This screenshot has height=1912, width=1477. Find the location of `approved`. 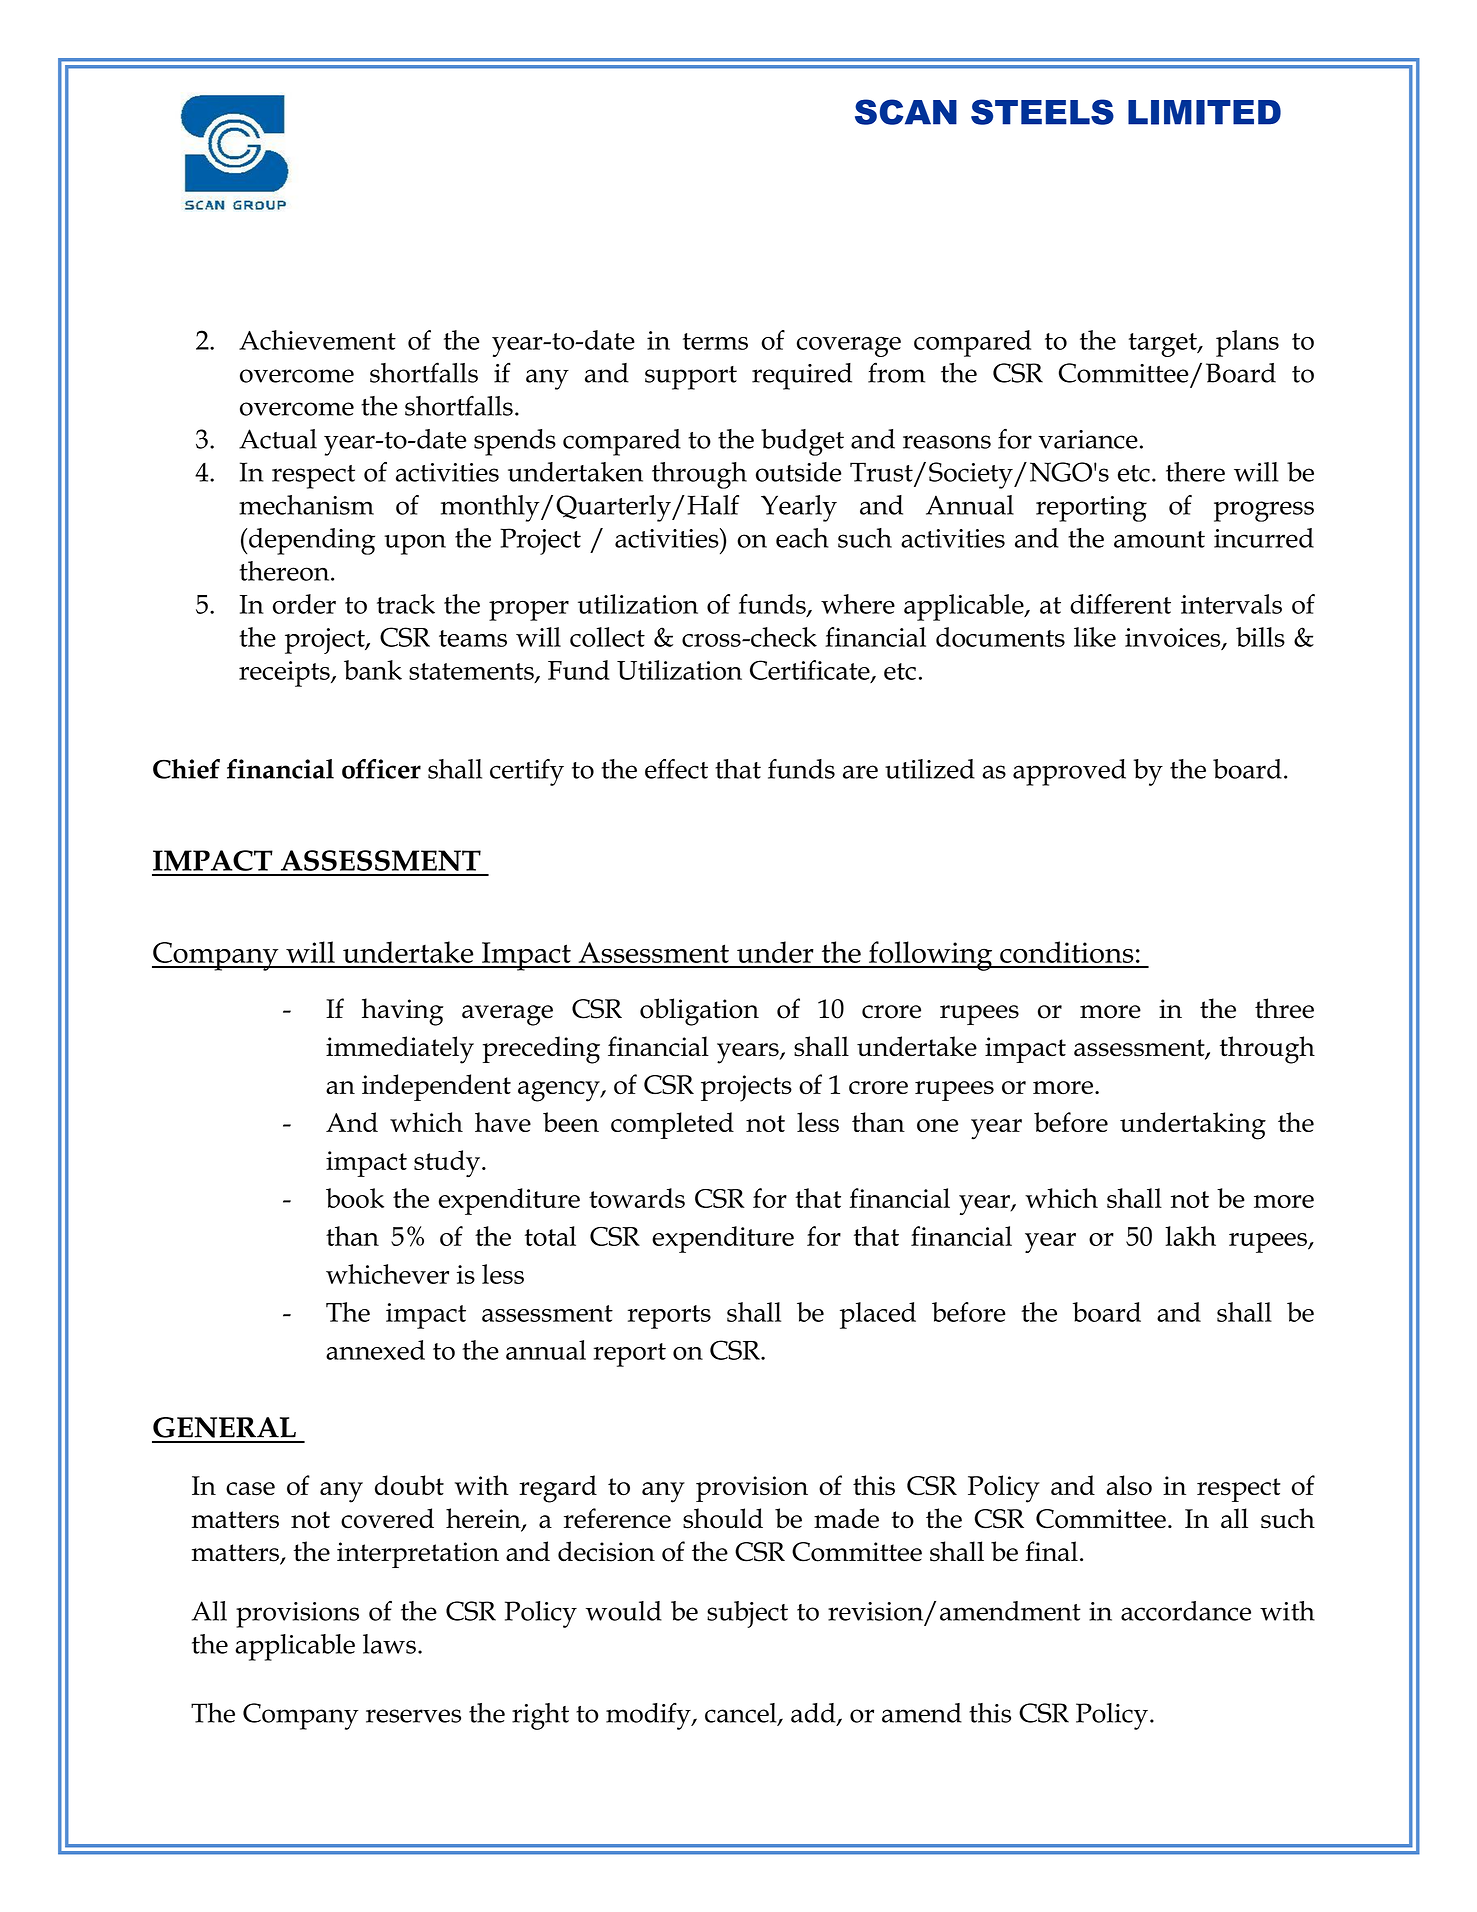

approved is located at coordinates (1069, 772).
